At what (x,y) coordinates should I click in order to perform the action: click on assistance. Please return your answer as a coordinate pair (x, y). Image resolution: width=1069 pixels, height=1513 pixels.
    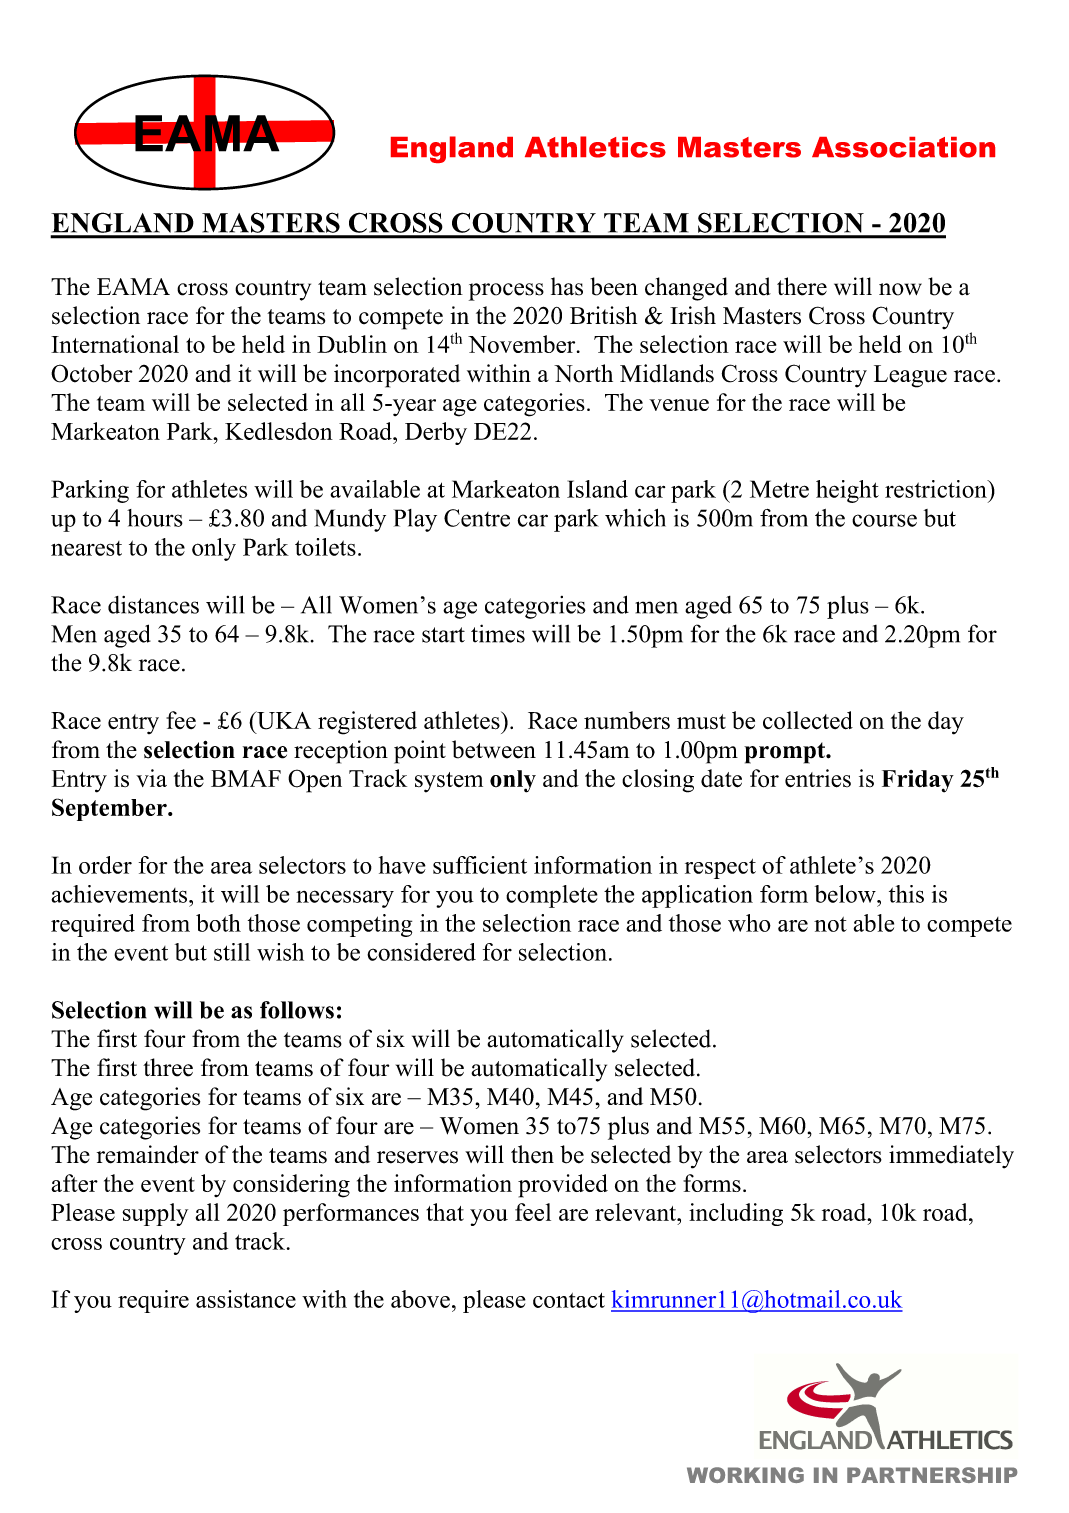
    Looking at the image, I should click on (246, 1299).
